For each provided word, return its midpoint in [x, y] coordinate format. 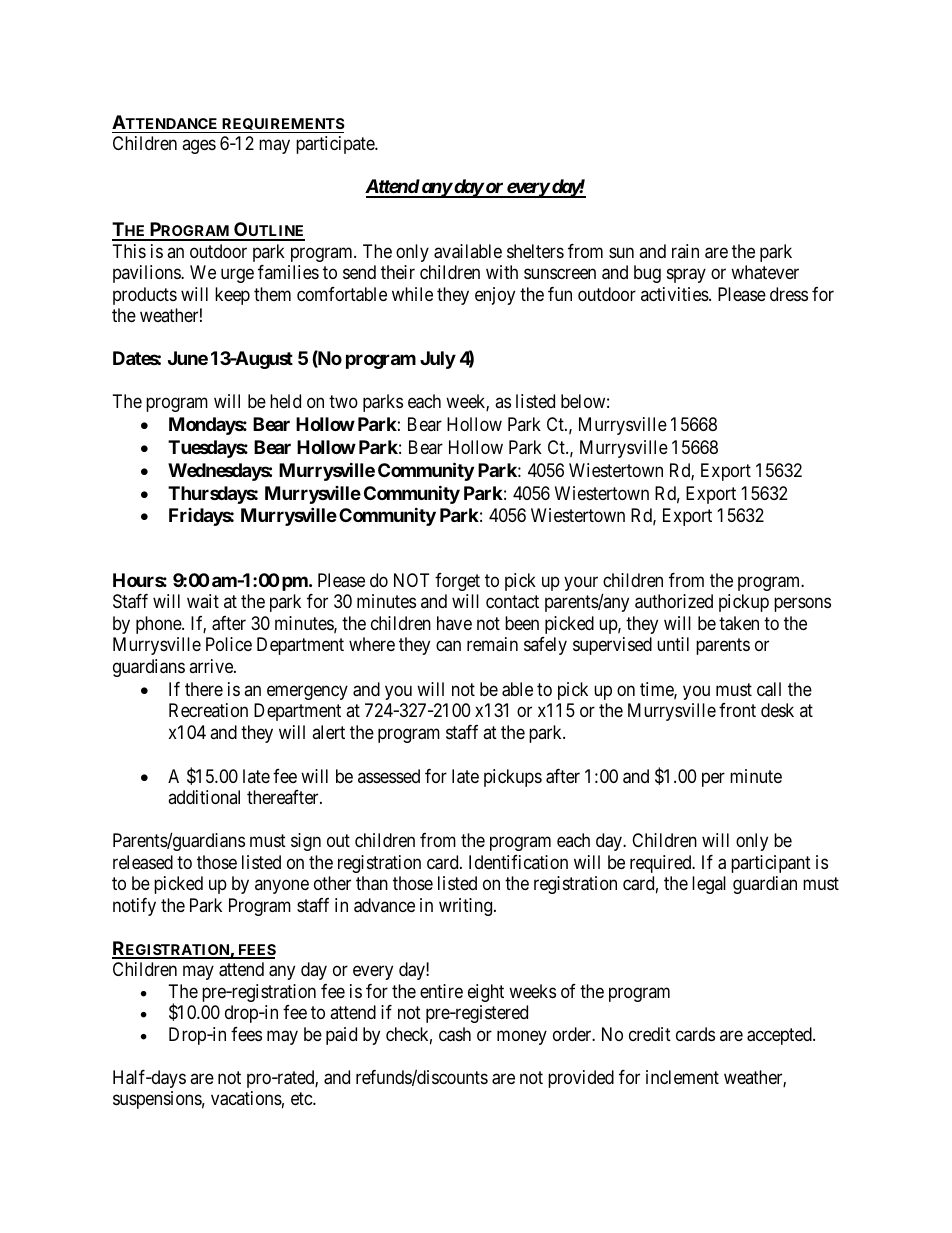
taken [739, 623]
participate [336, 145]
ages [199, 147]
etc [302, 1098]
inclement [682, 1077]
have [454, 623]
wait [203, 601]
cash [455, 1034]
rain [685, 251]
